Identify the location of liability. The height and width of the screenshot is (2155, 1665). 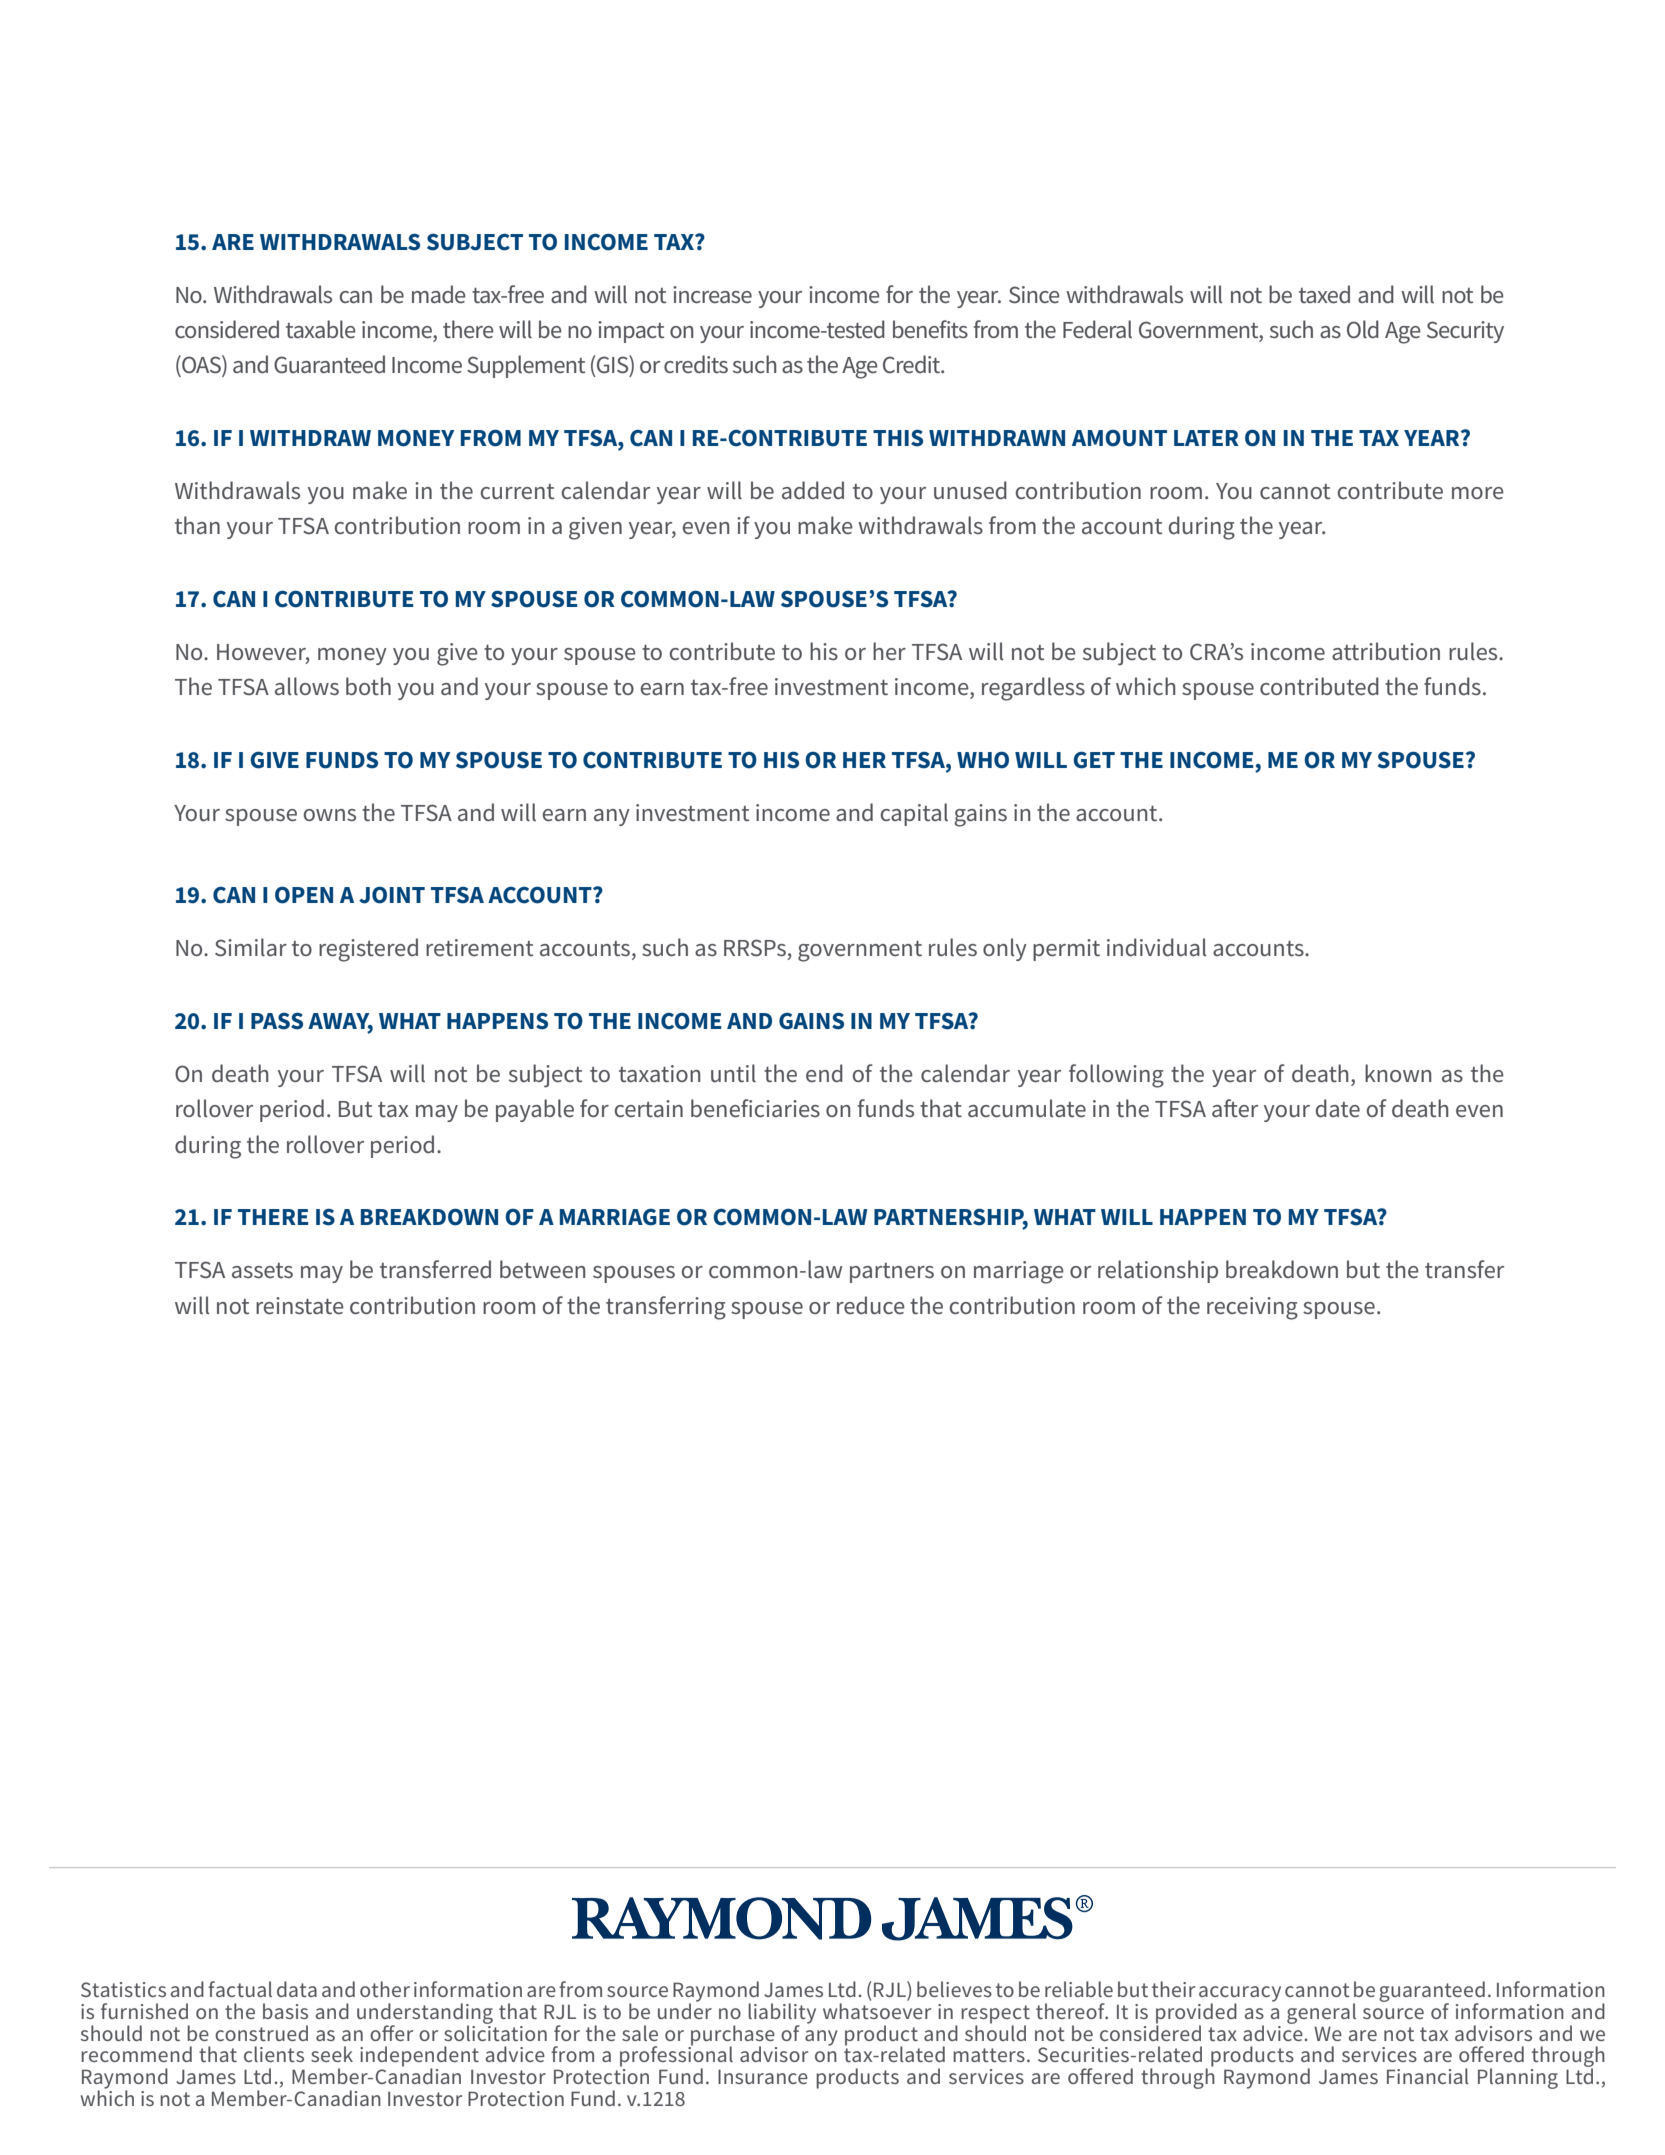
(782, 2014).
